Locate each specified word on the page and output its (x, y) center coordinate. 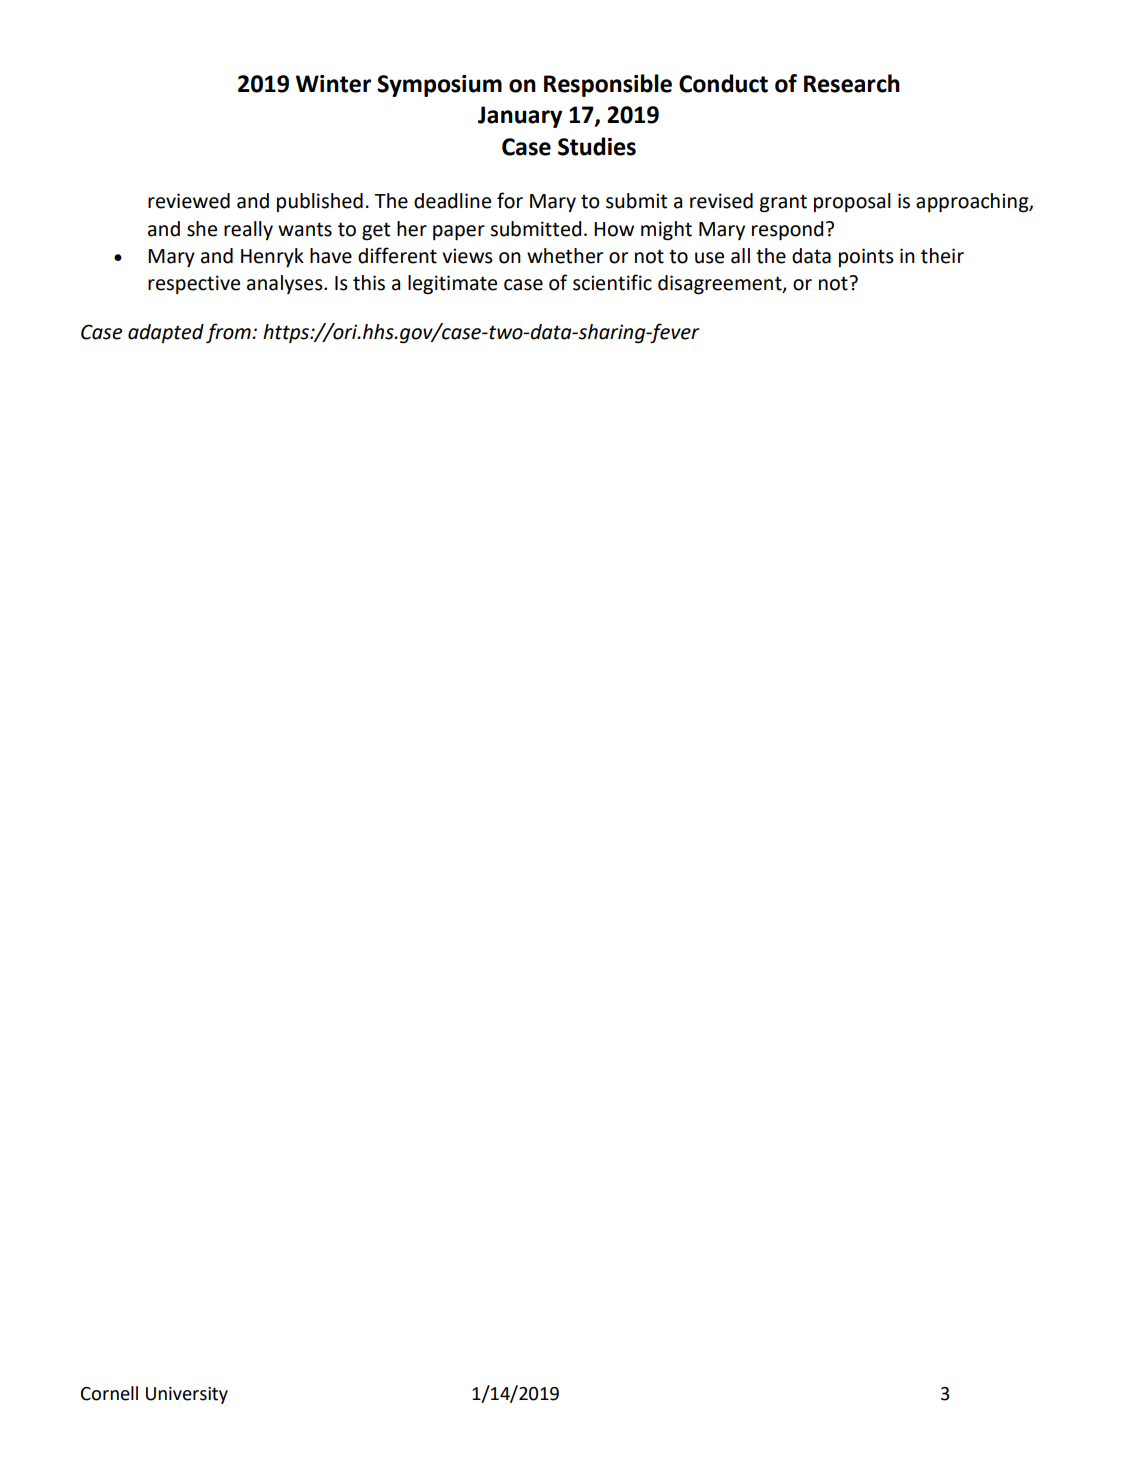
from (229, 333)
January (520, 117)
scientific (612, 282)
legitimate (452, 285)
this (369, 283)
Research (852, 83)
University (187, 1395)
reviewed (189, 201)
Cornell (109, 1393)
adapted (166, 333)
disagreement (721, 285)
